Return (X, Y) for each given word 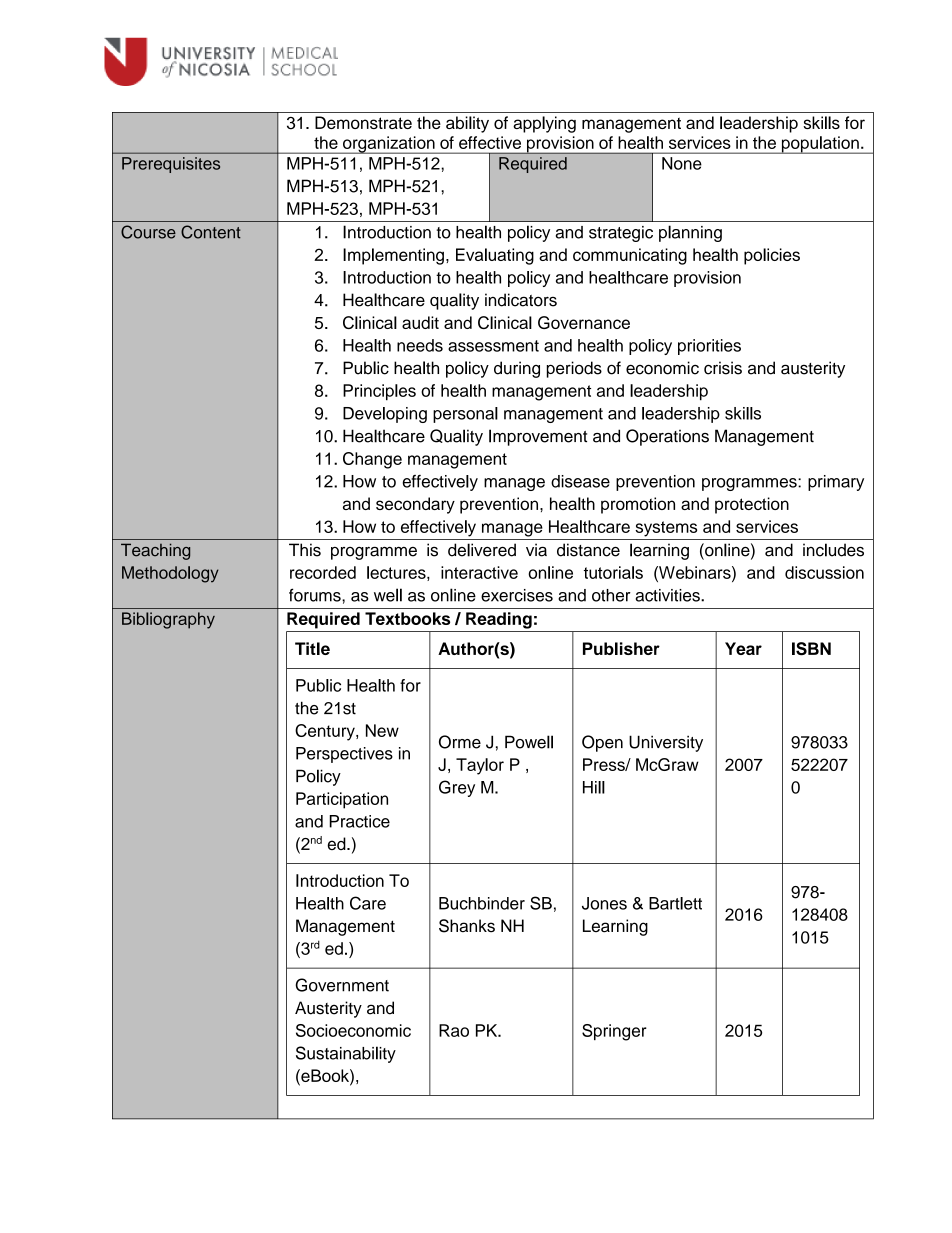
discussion (824, 572)
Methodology (170, 574)
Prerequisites (171, 165)
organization (389, 145)
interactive (479, 572)
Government (342, 985)
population (820, 145)
